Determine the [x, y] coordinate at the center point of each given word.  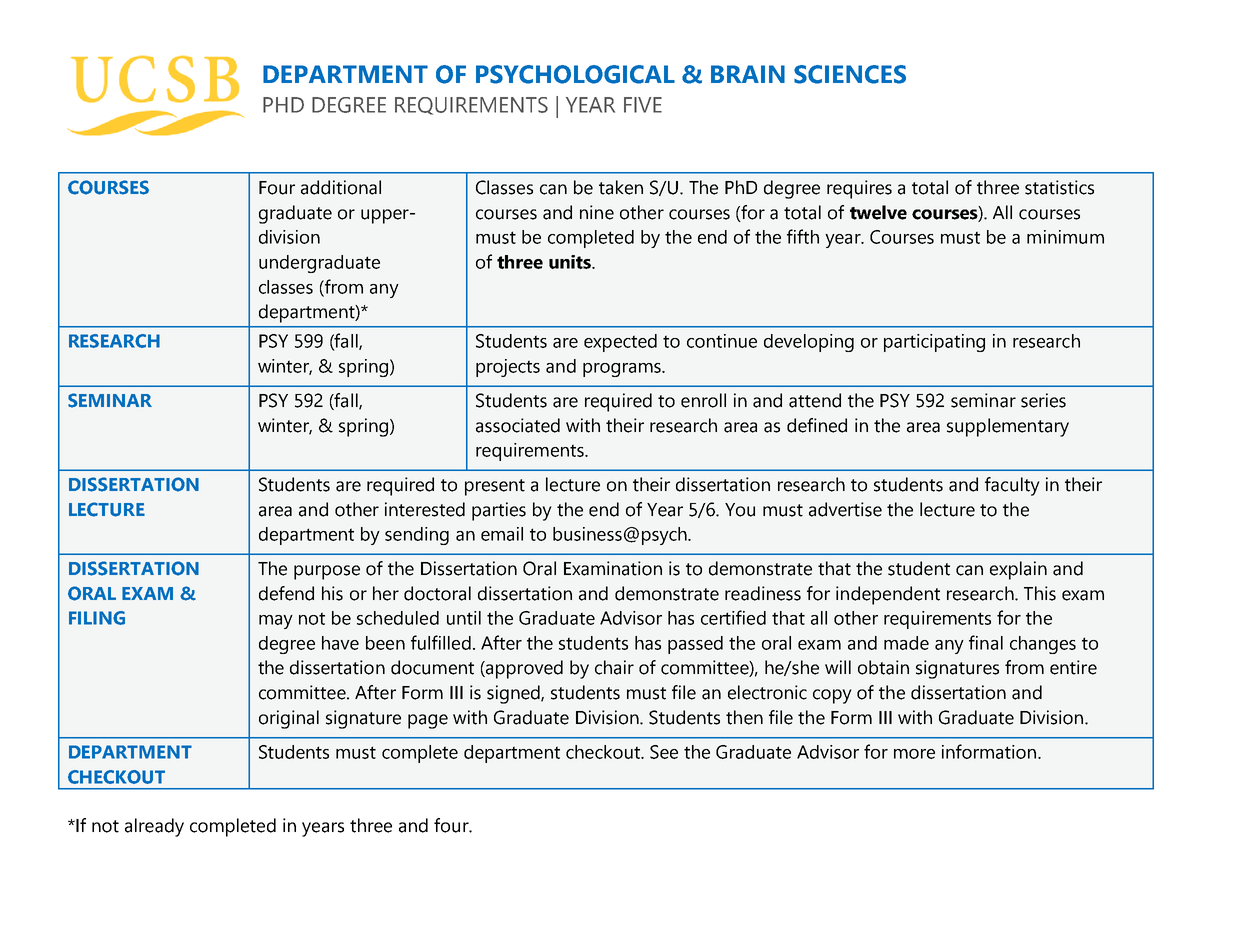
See [664, 752]
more [914, 754]
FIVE [643, 105]
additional [341, 187]
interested [425, 509]
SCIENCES [850, 74]
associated [518, 425]
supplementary [1008, 427]
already [154, 827]
